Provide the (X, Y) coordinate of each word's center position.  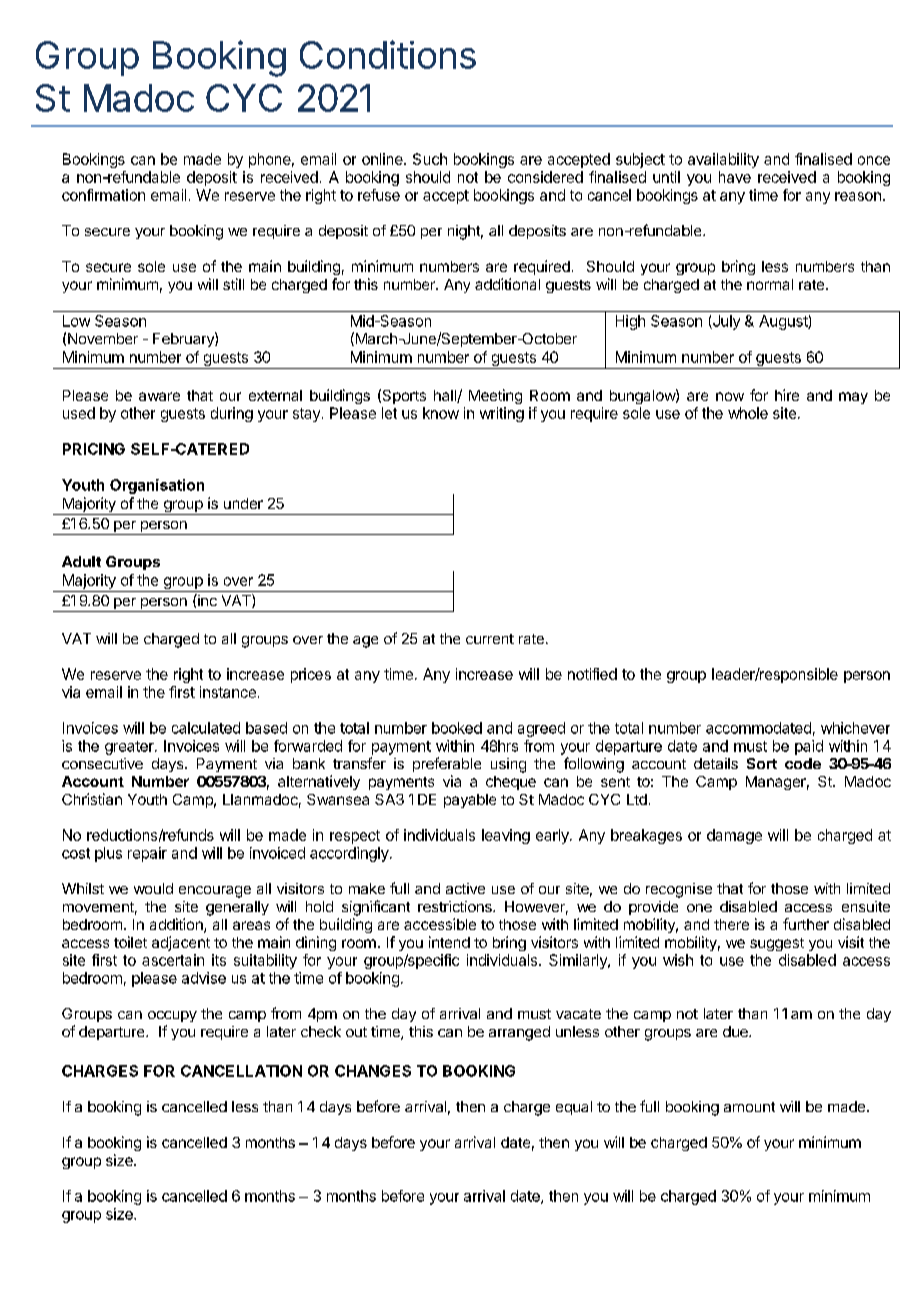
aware (159, 396)
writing (502, 414)
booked (457, 728)
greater (130, 748)
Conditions (388, 54)
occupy (172, 1016)
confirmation (103, 195)
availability (723, 160)
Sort (762, 763)
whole (748, 413)
